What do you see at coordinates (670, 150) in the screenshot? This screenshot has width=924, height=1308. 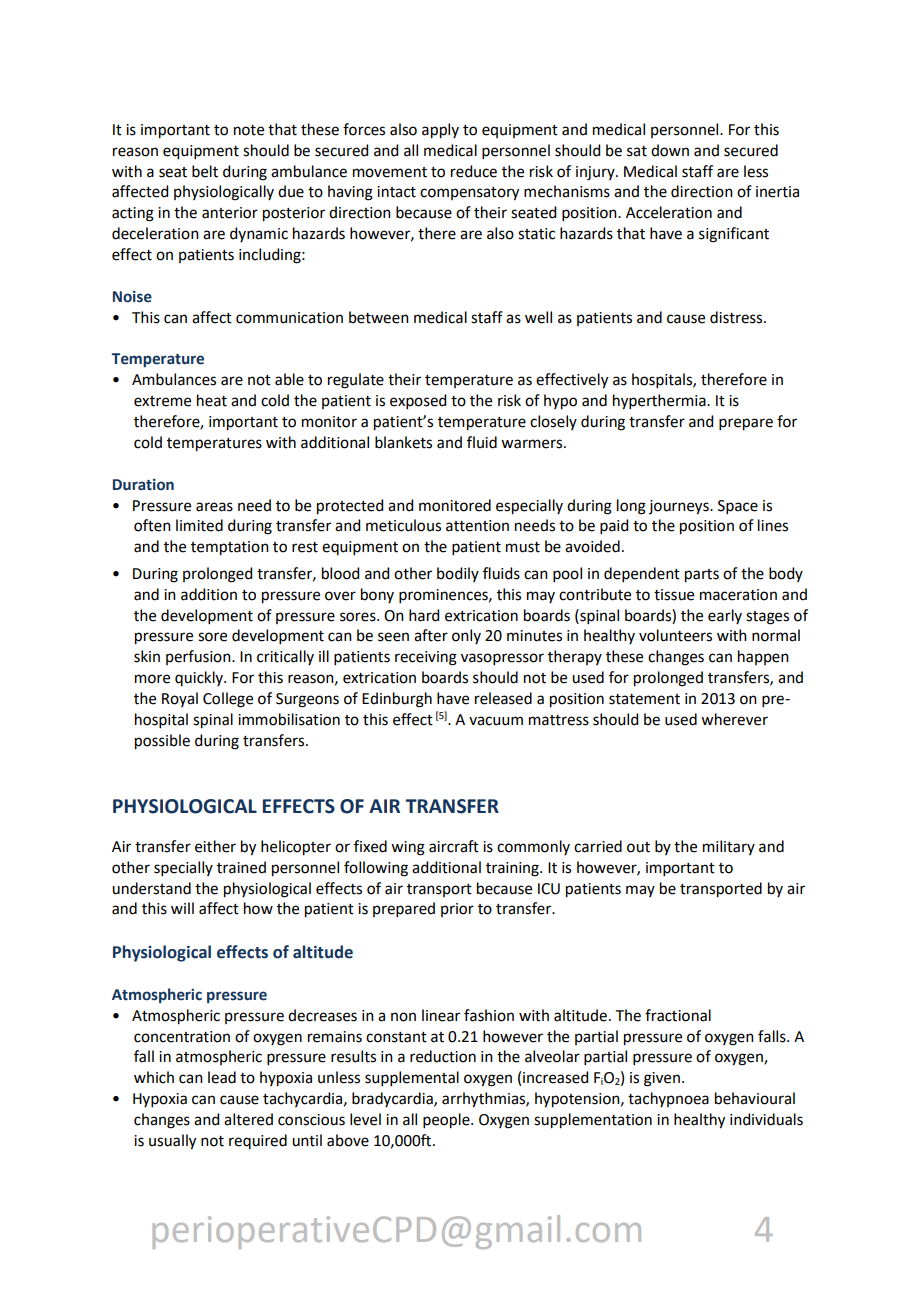 I see `down` at bounding box center [670, 150].
